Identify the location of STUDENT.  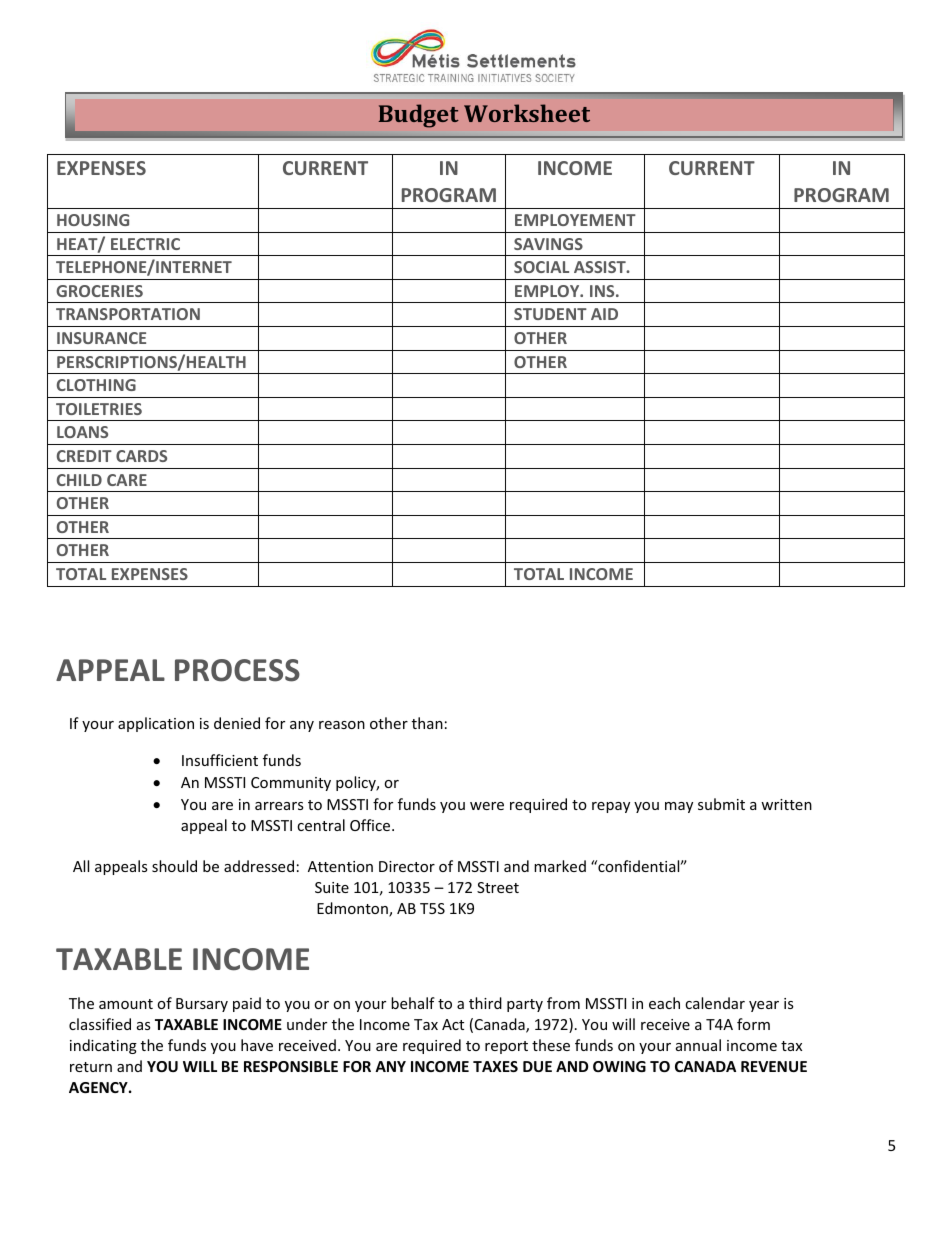
(550, 314).
